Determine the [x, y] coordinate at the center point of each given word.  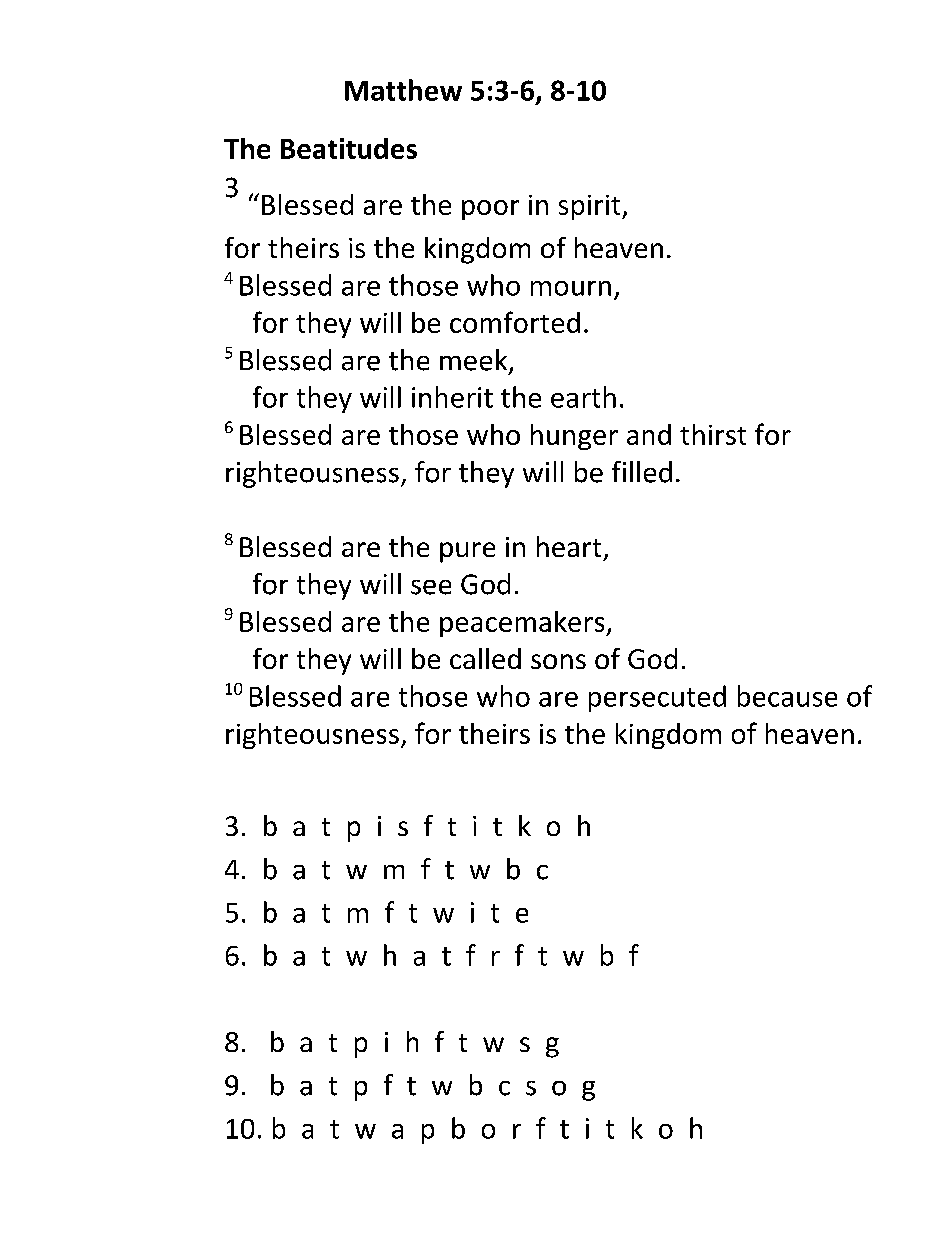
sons [558, 661]
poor [490, 210]
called [485, 658]
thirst [713, 434]
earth [583, 397]
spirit [591, 207]
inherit [452, 397]
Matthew [403, 90]
